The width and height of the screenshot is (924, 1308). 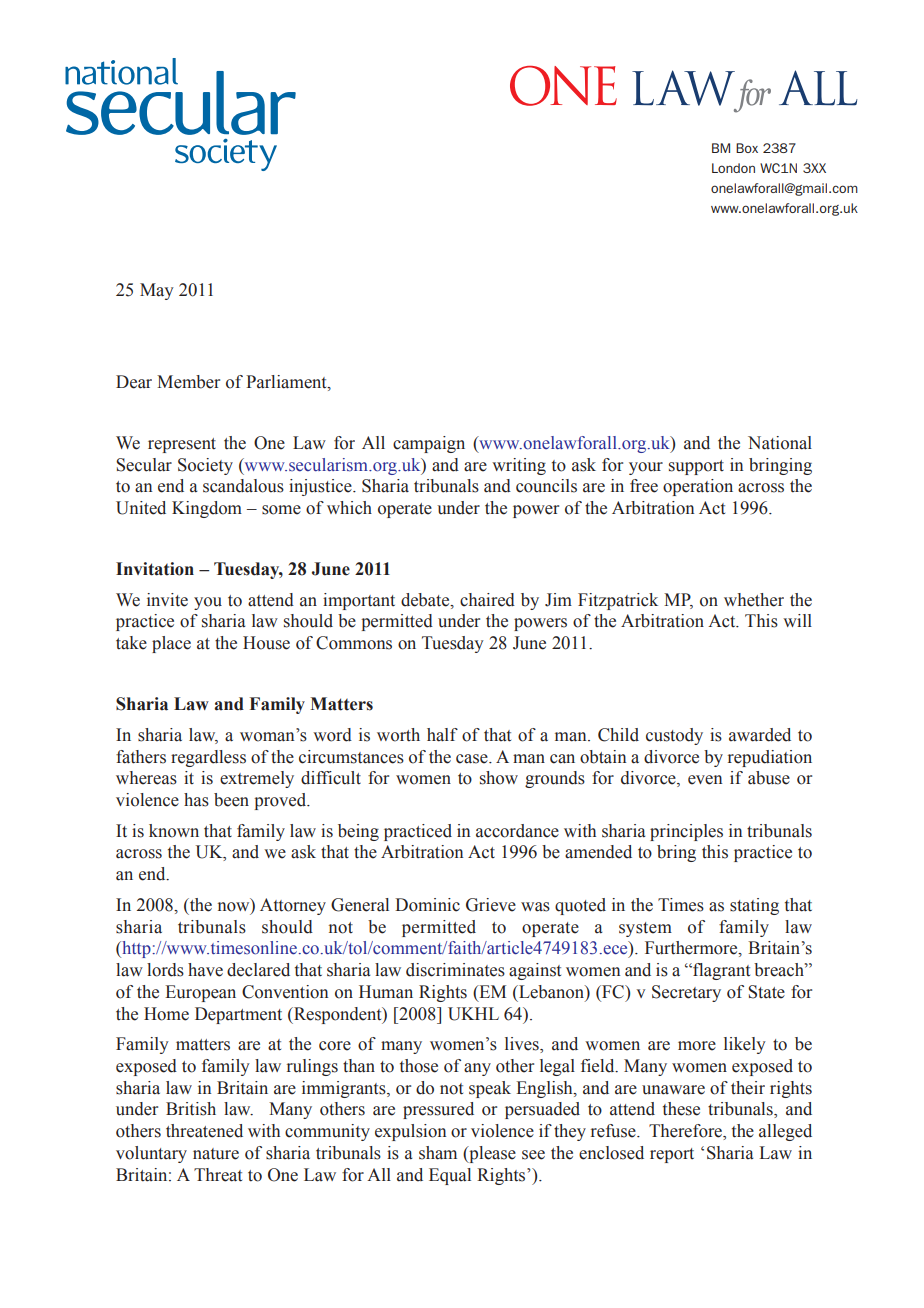 I want to click on place, so click(x=171, y=644).
